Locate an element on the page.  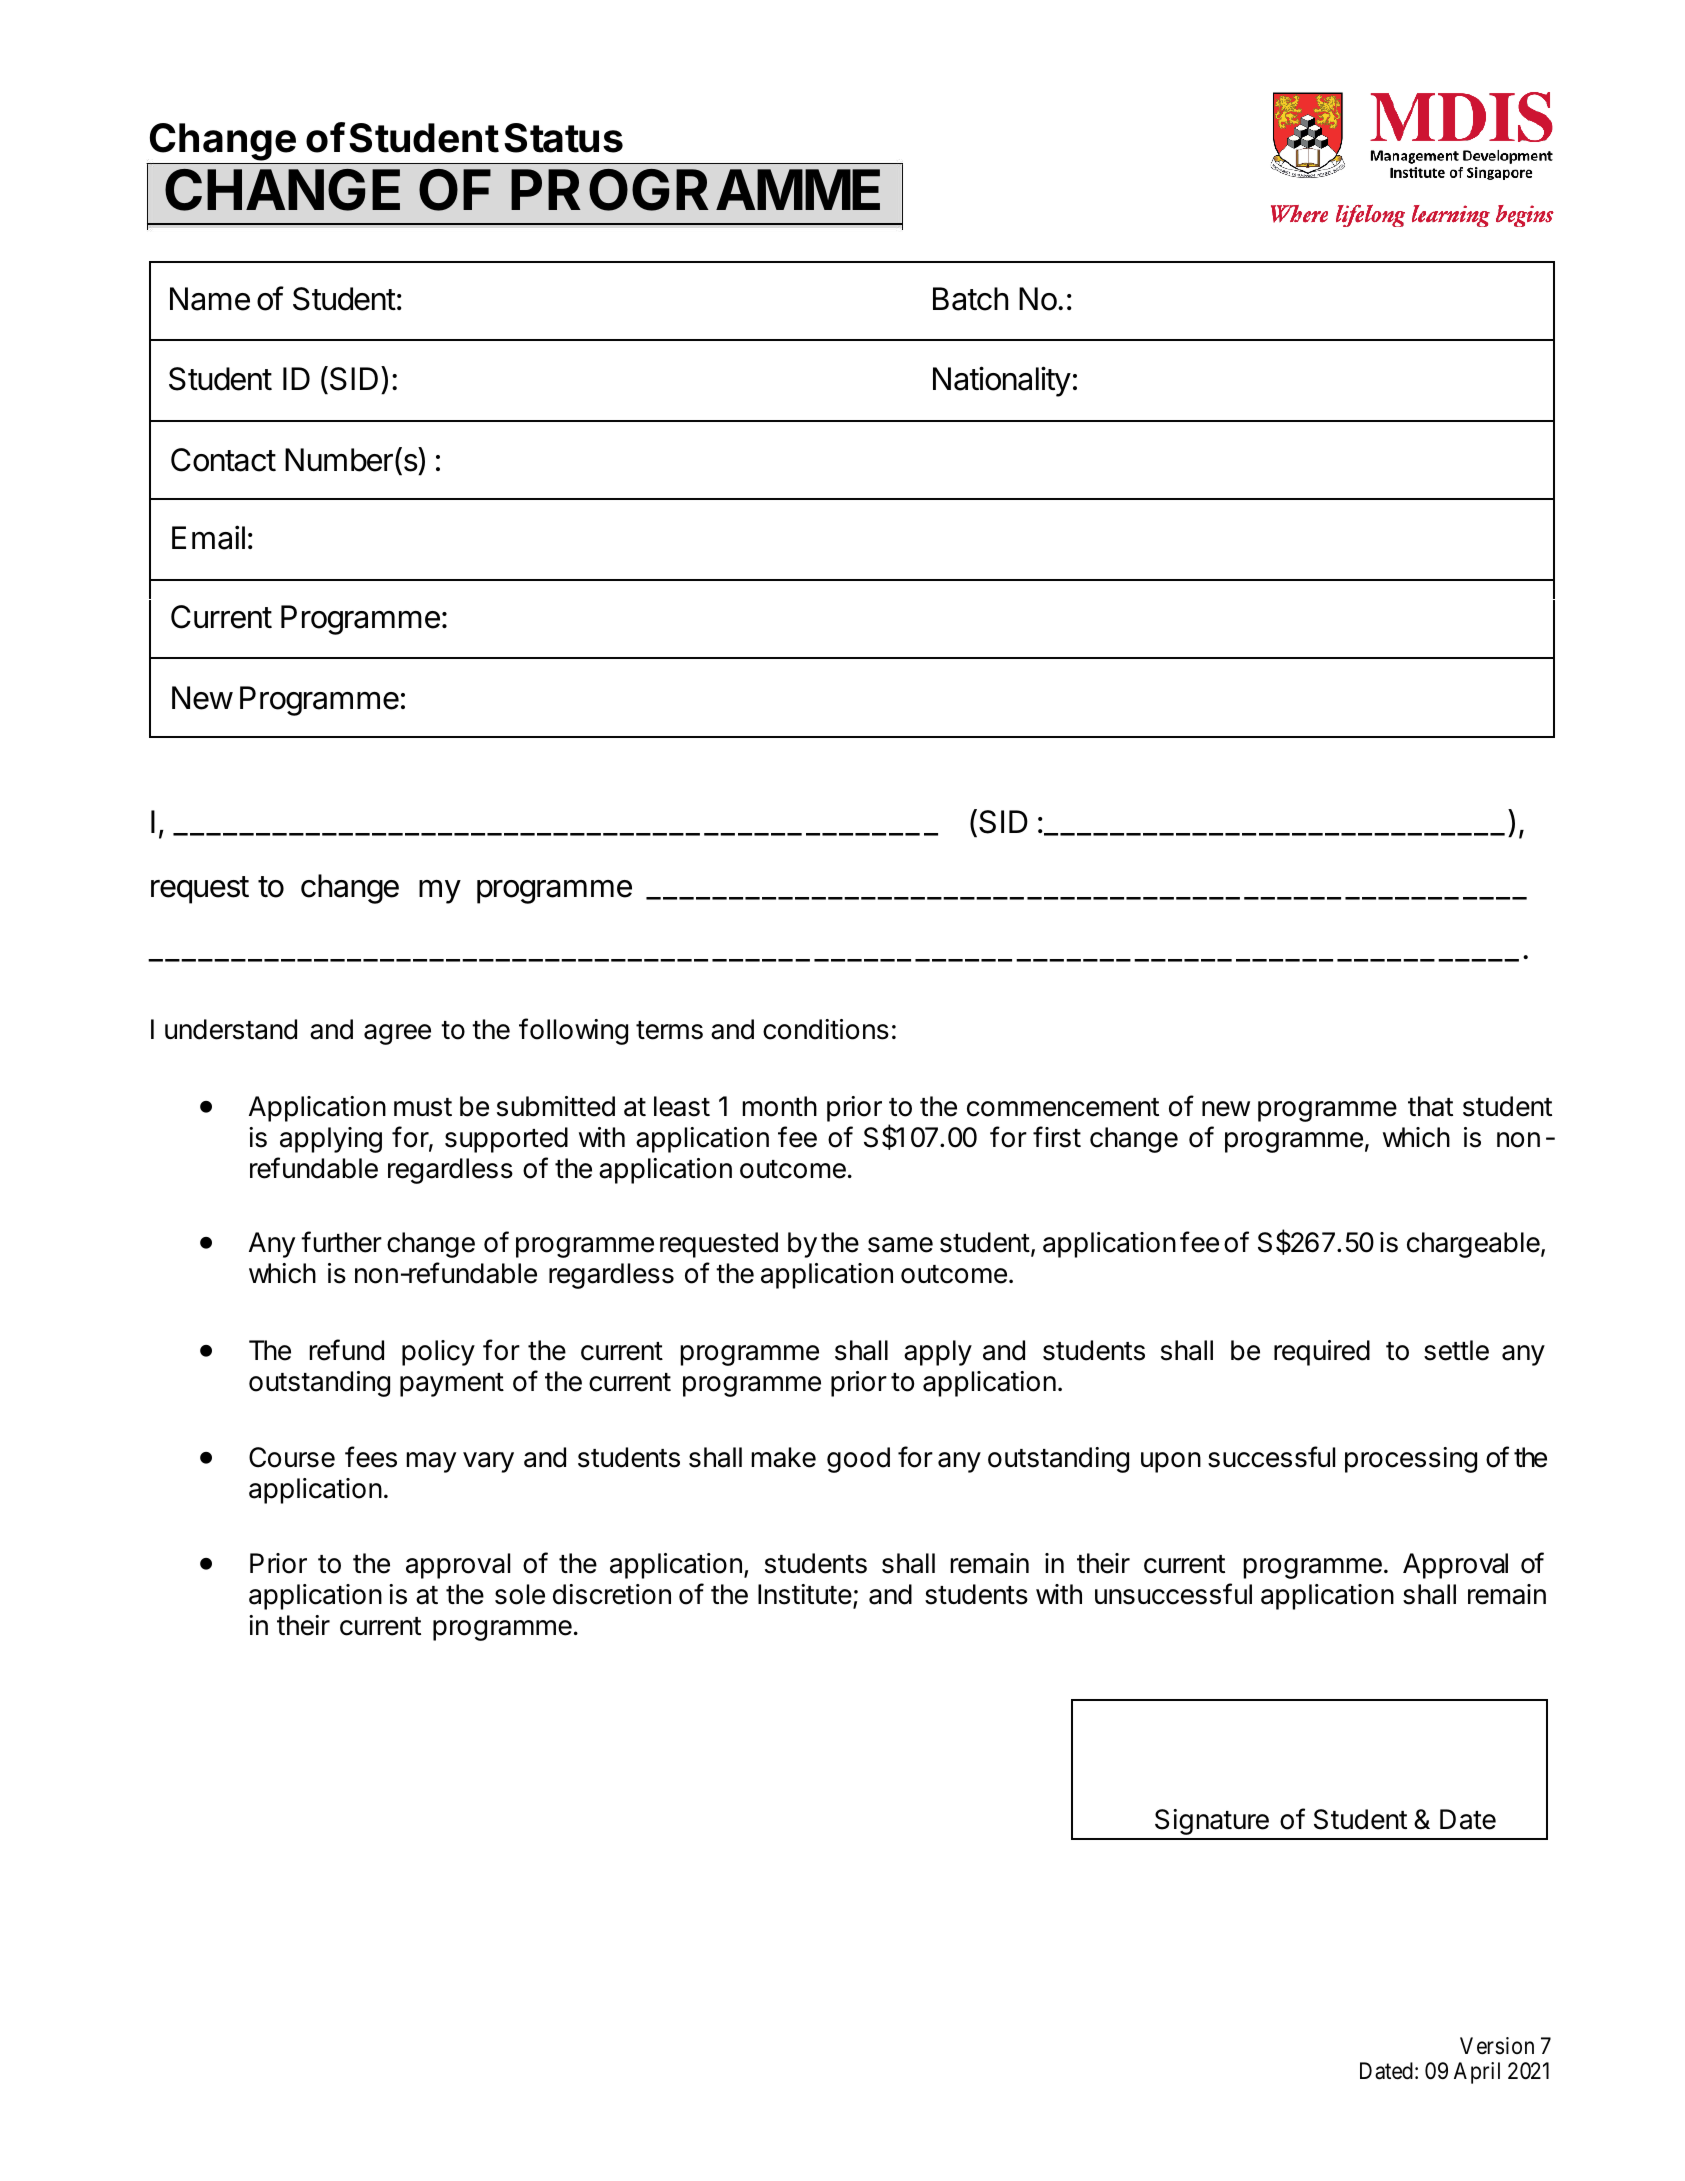
sole is located at coordinates (520, 1594).
